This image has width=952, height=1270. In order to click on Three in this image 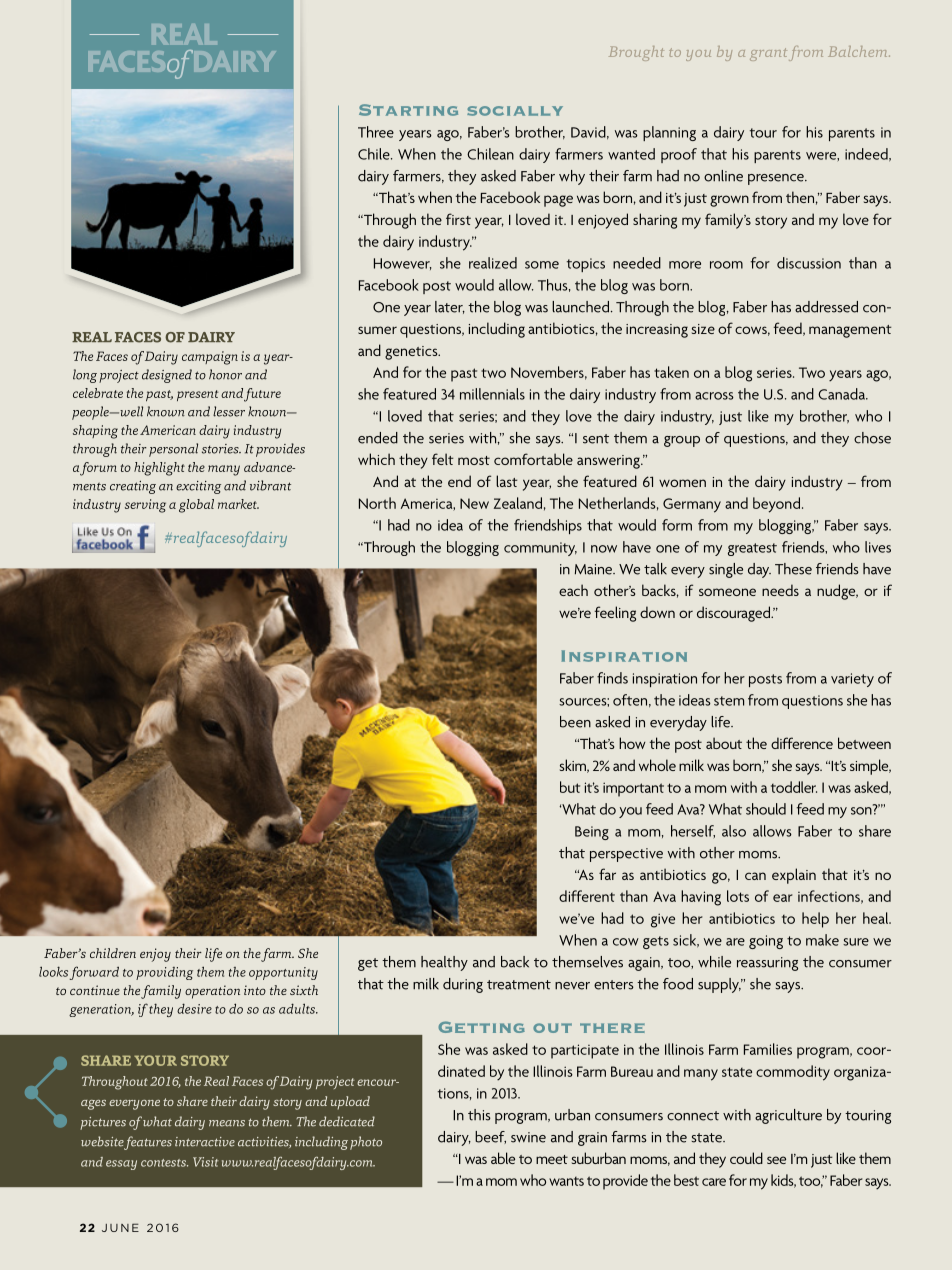, I will do `click(376, 132)`.
